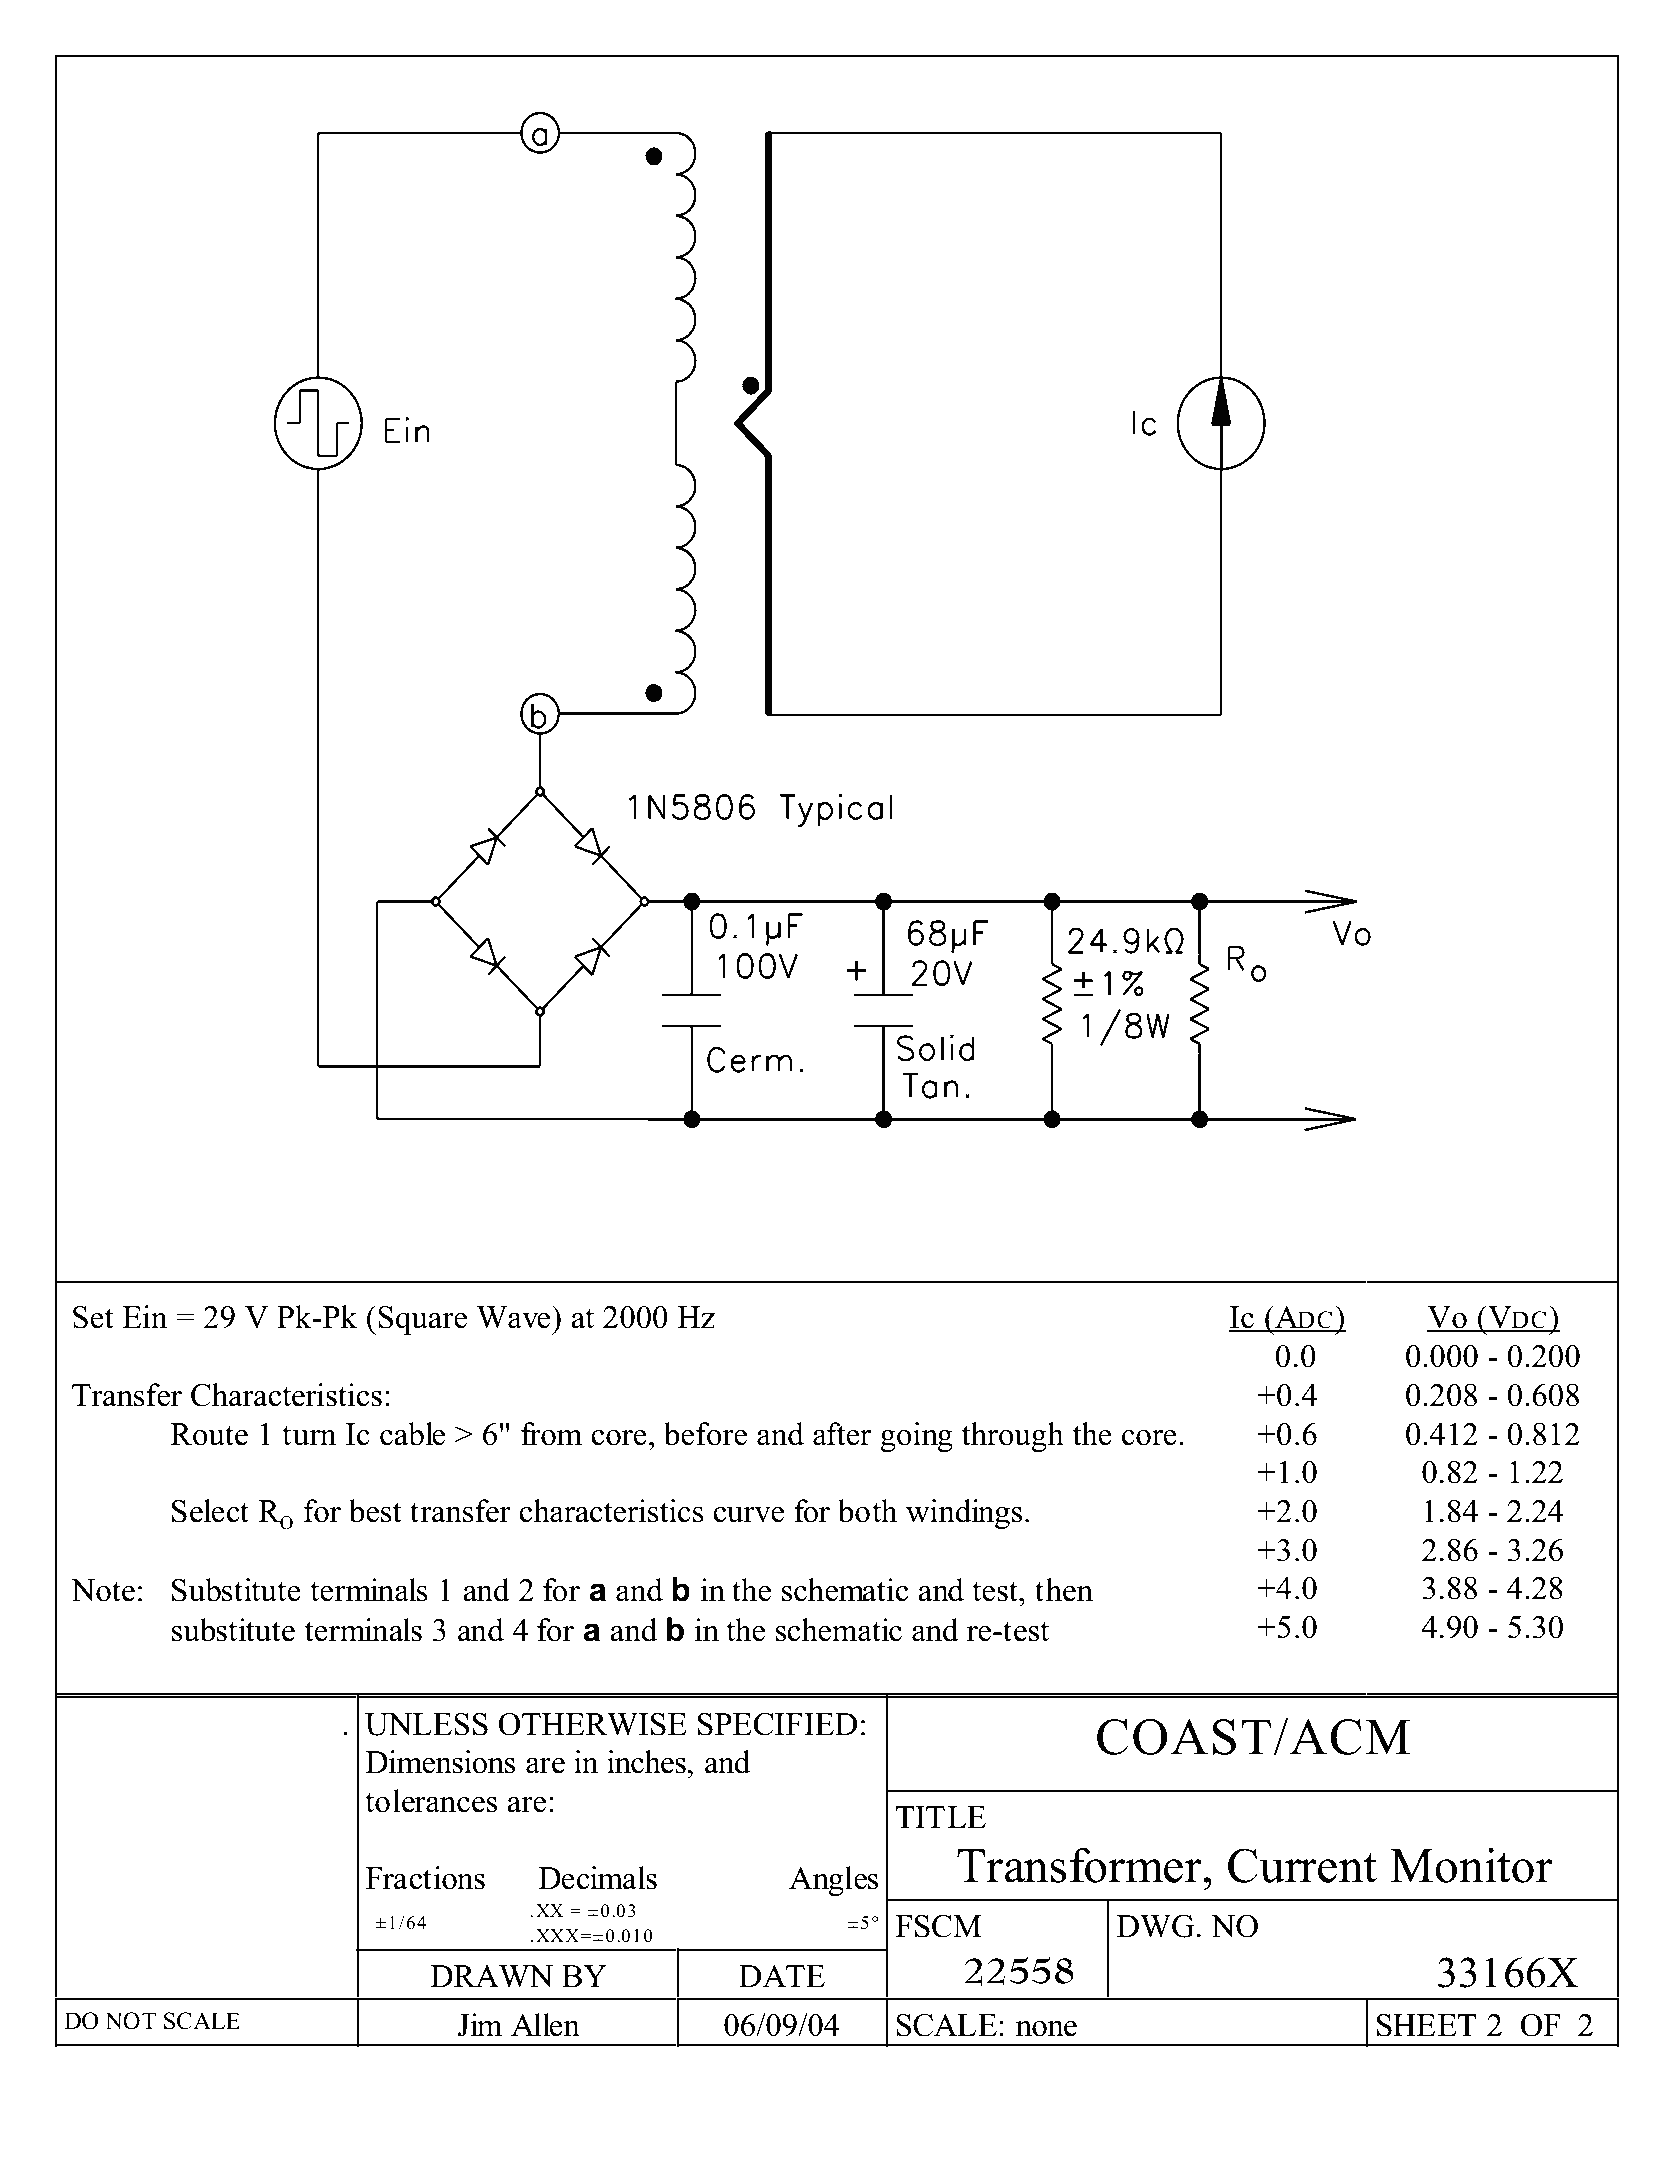  Describe the element at coordinates (778, 1724) in the document. I see `SPECIFIED` at that location.
